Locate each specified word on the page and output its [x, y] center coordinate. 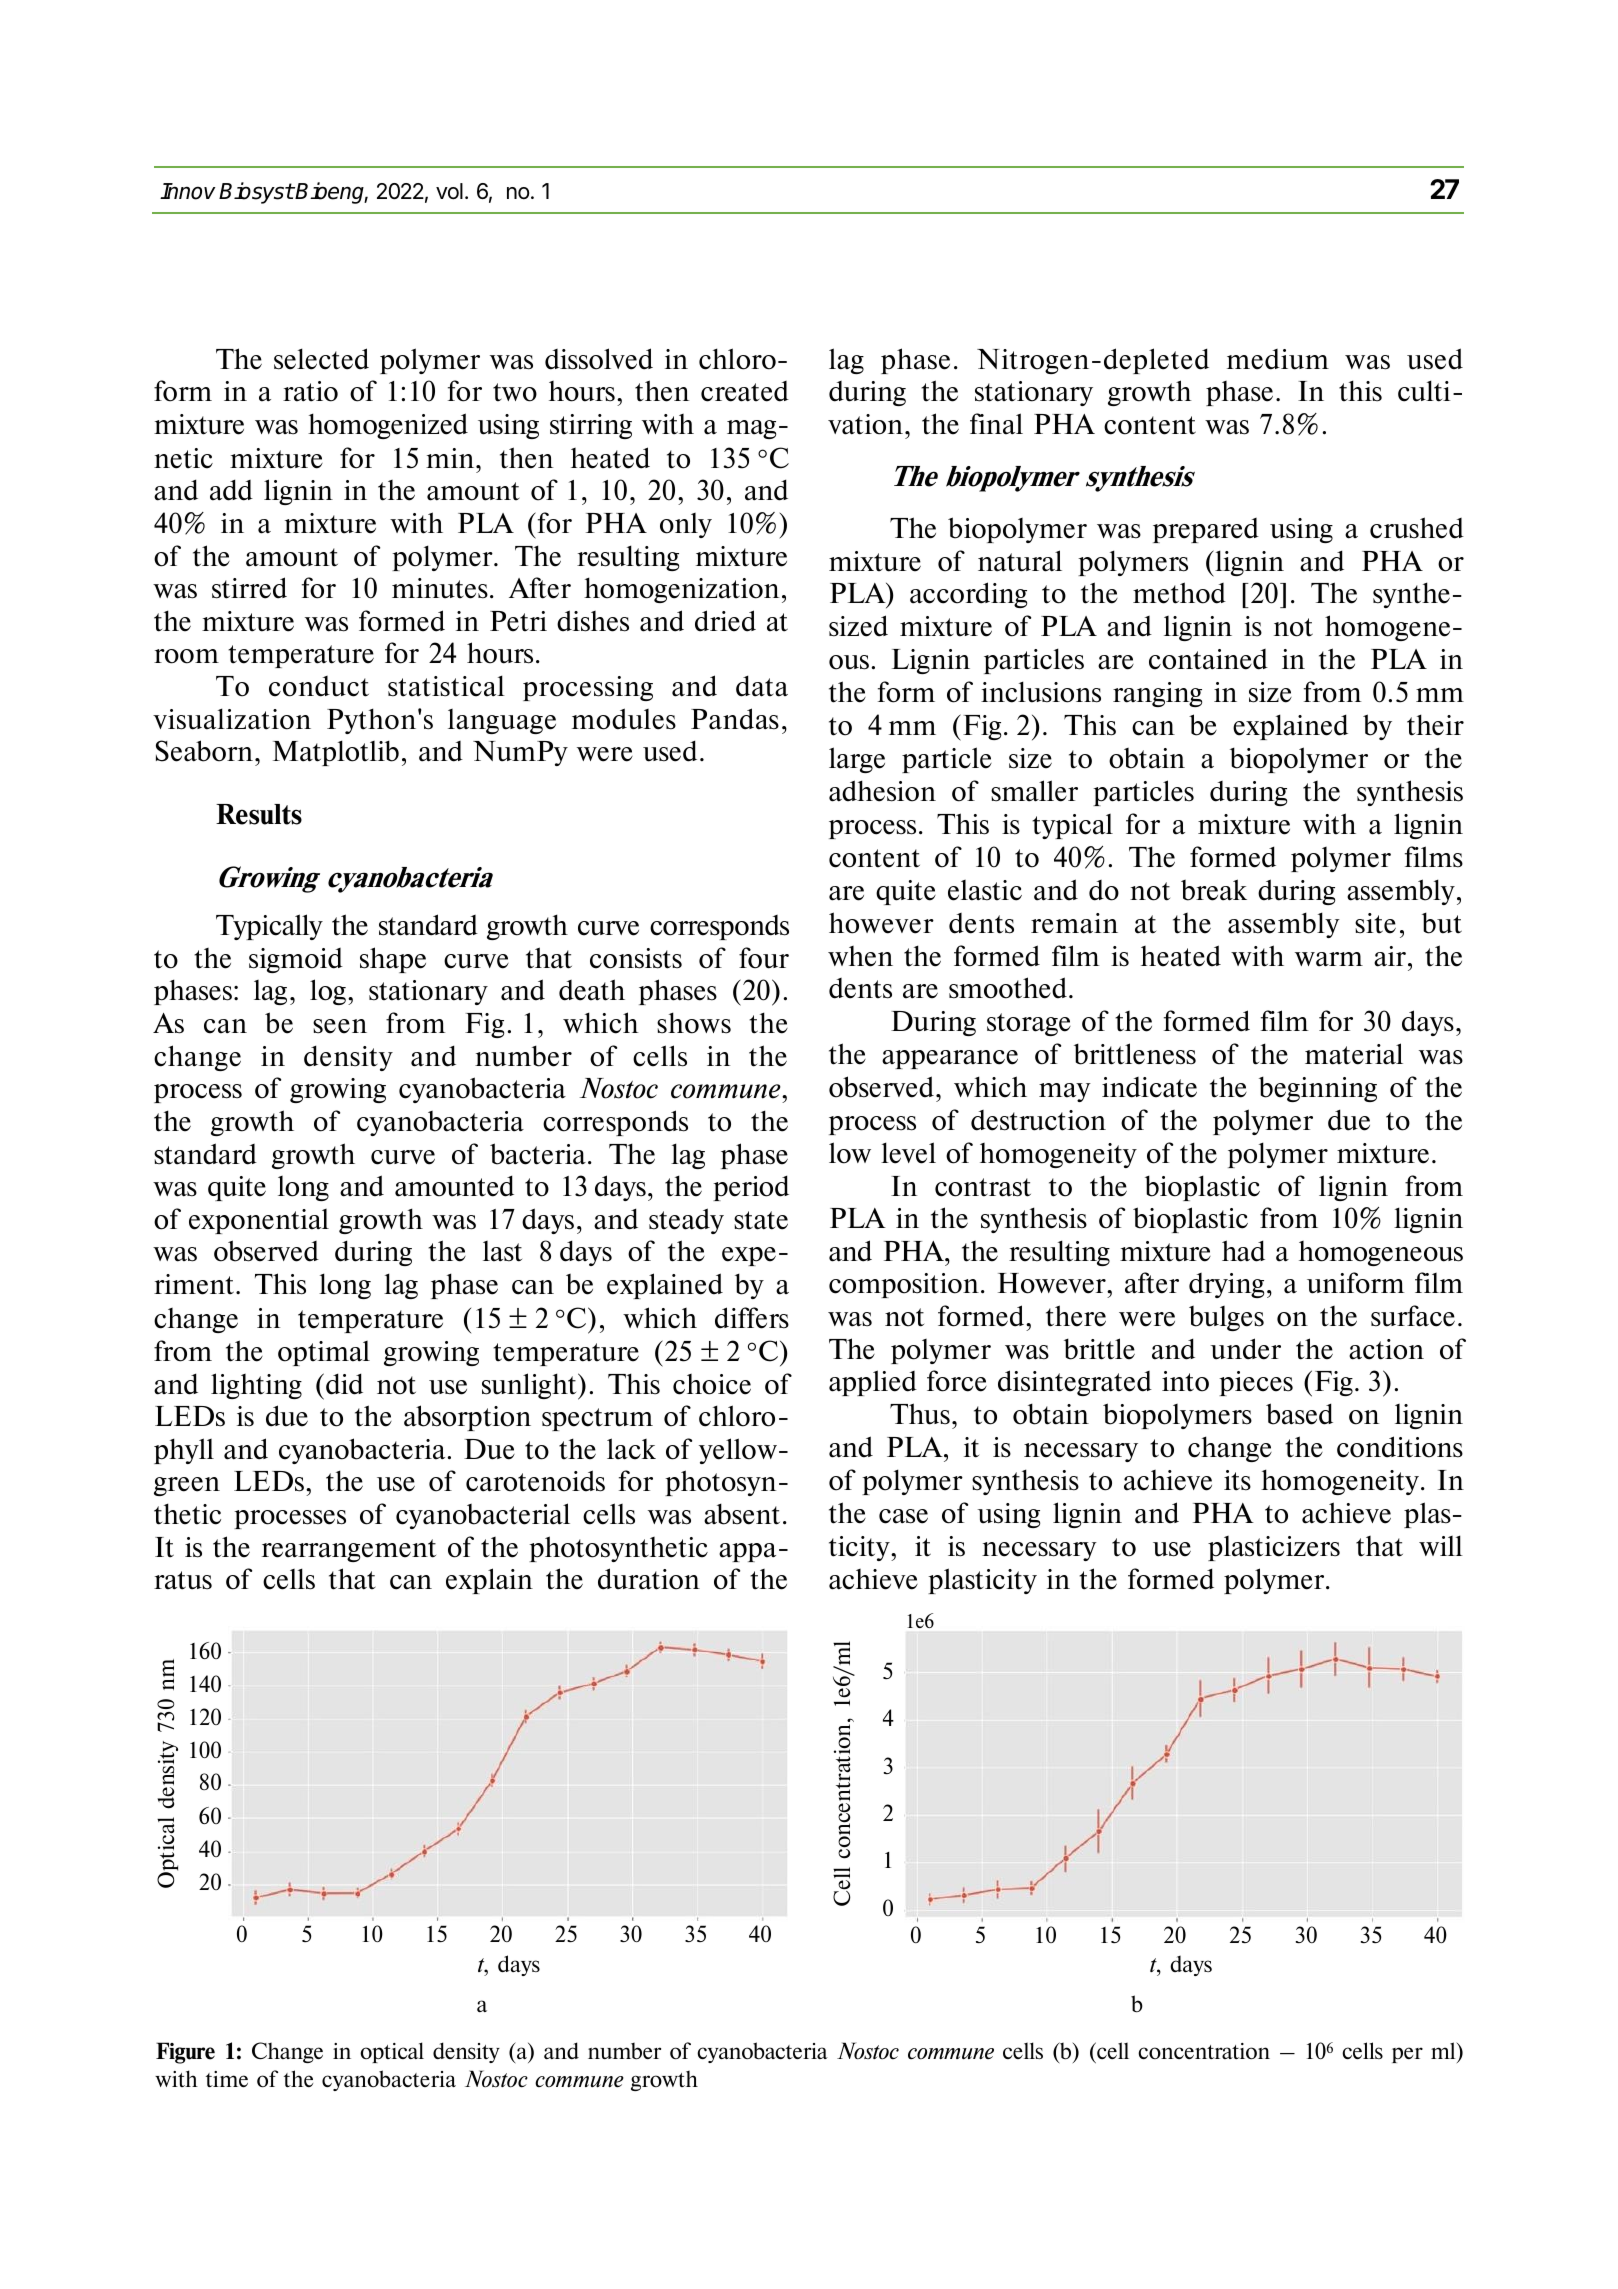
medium [1278, 359]
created [745, 391]
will [1441, 1545]
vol [449, 191]
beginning [1318, 1089]
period [751, 1188]
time [227, 2079]
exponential [259, 1221]
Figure [185, 2053]
